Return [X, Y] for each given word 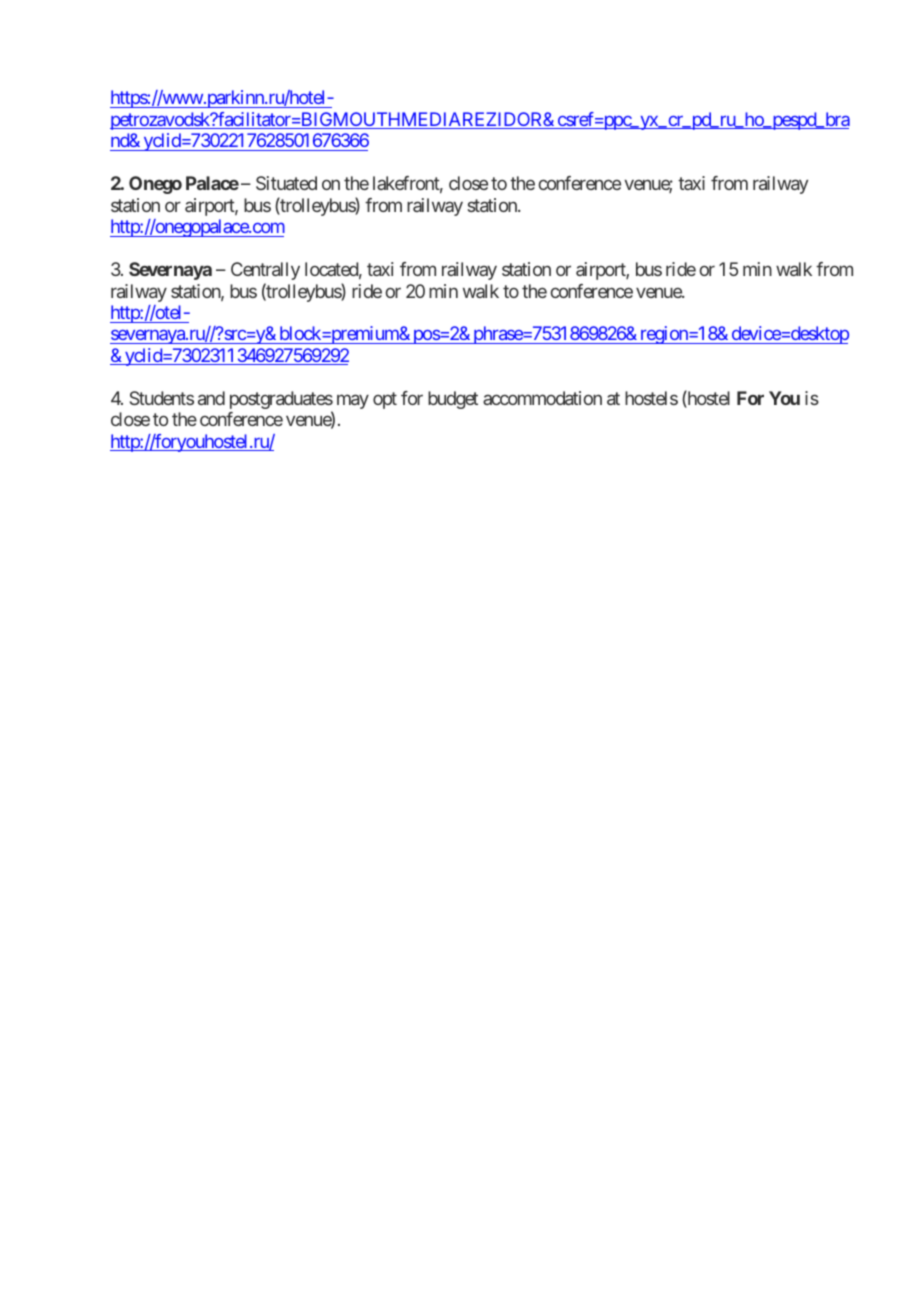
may [353, 401]
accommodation [542, 398]
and [211, 398]
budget [453, 400]
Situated [286, 183]
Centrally [265, 271]
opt [385, 400]
